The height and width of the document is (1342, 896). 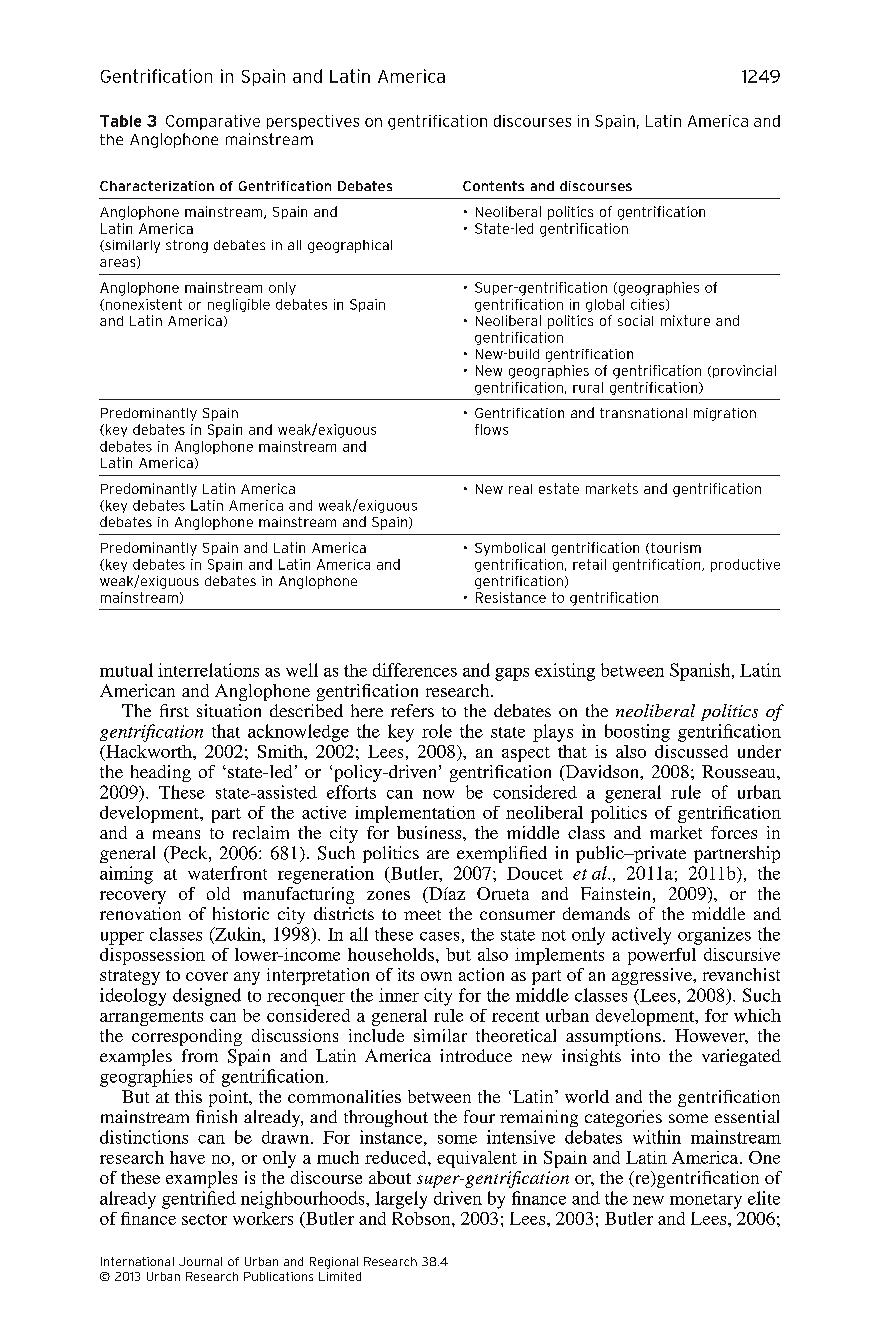 I want to click on organizes, so click(x=714, y=936).
